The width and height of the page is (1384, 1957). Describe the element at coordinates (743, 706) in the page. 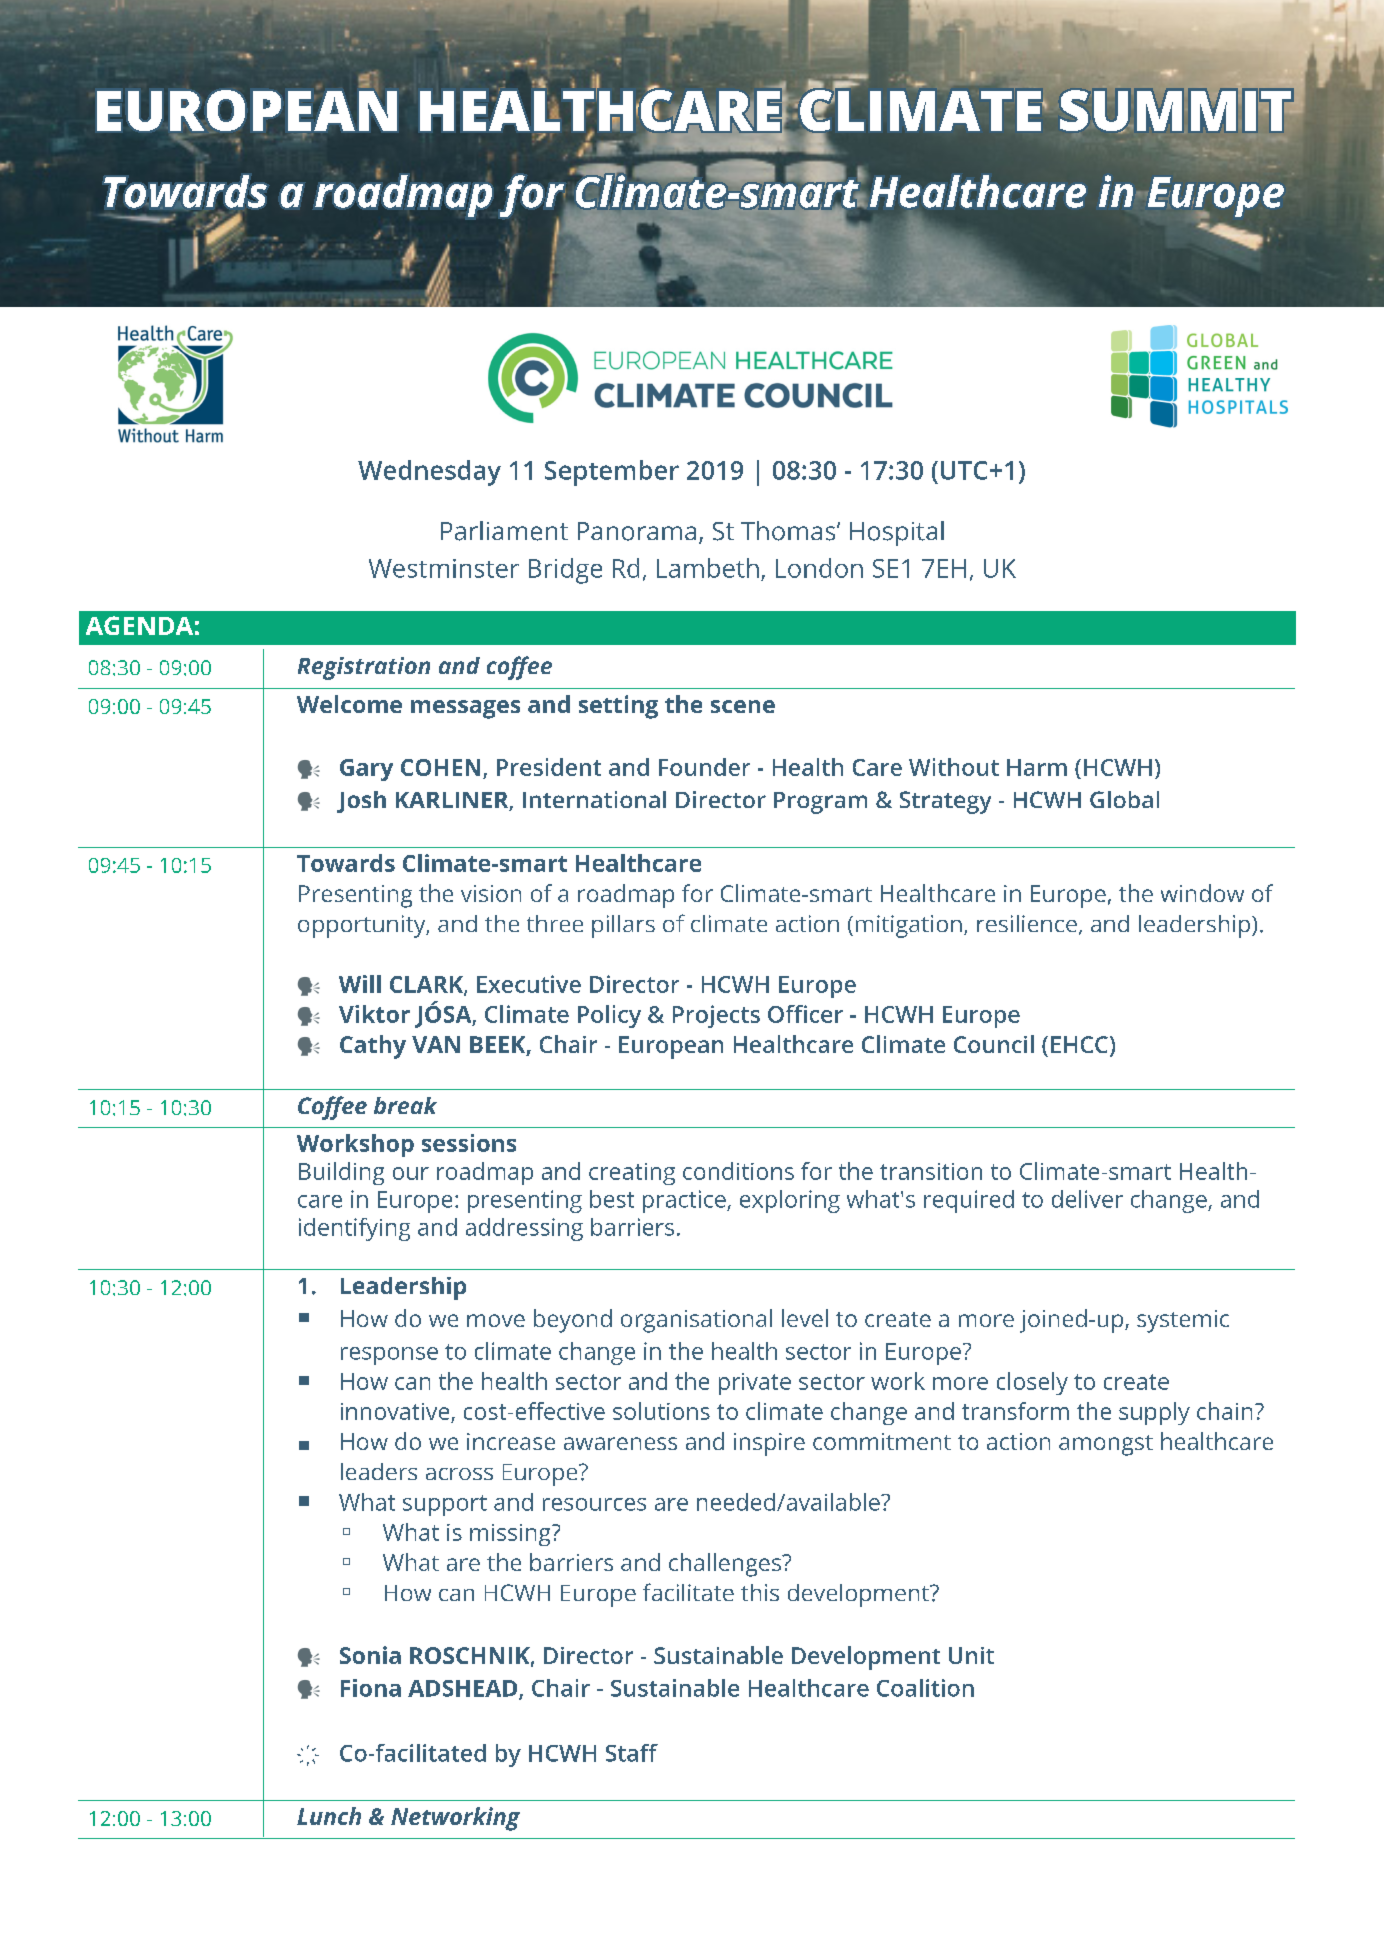

I see `scene` at that location.
